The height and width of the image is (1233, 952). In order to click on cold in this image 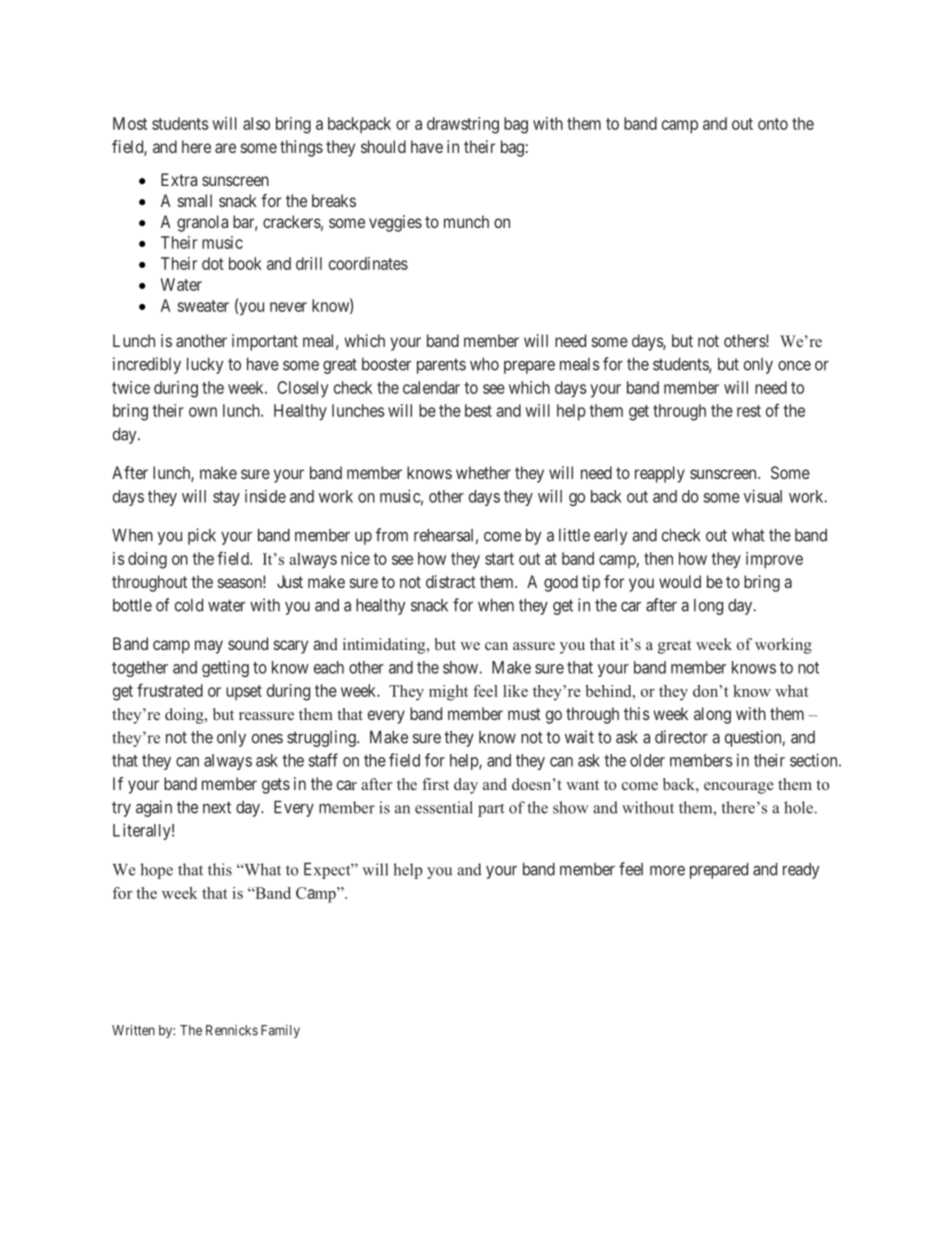, I will do `click(189, 605)`.
